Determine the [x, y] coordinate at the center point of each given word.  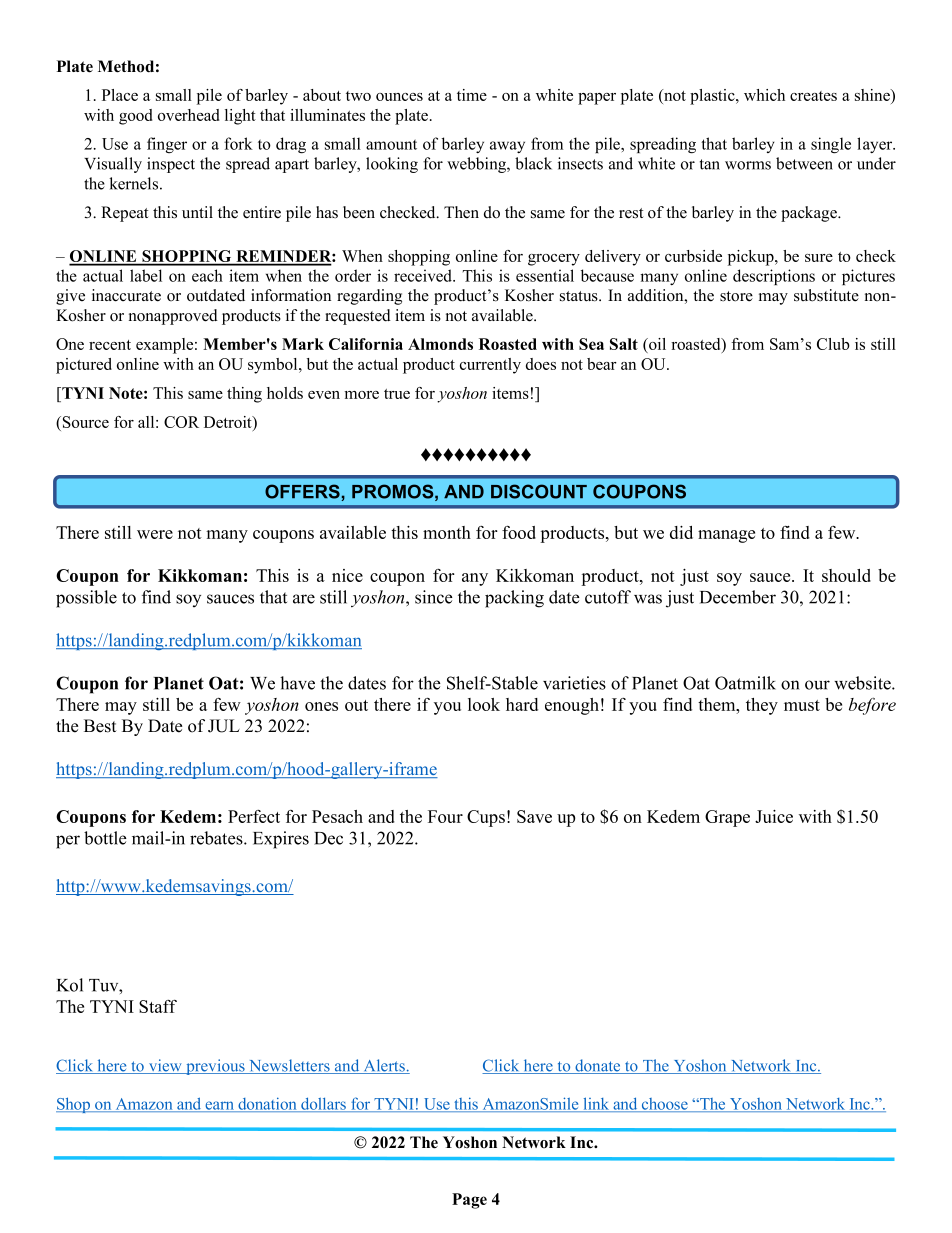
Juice [774, 816]
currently [490, 366]
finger [167, 145]
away [507, 147]
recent [110, 345]
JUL [224, 726]
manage [726, 536]
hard [522, 704]
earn [220, 1106]
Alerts [384, 1066]
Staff [158, 1006]
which [764, 95]
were [155, 534]
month [447, 532]
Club [833, 344]
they [762, 706]
